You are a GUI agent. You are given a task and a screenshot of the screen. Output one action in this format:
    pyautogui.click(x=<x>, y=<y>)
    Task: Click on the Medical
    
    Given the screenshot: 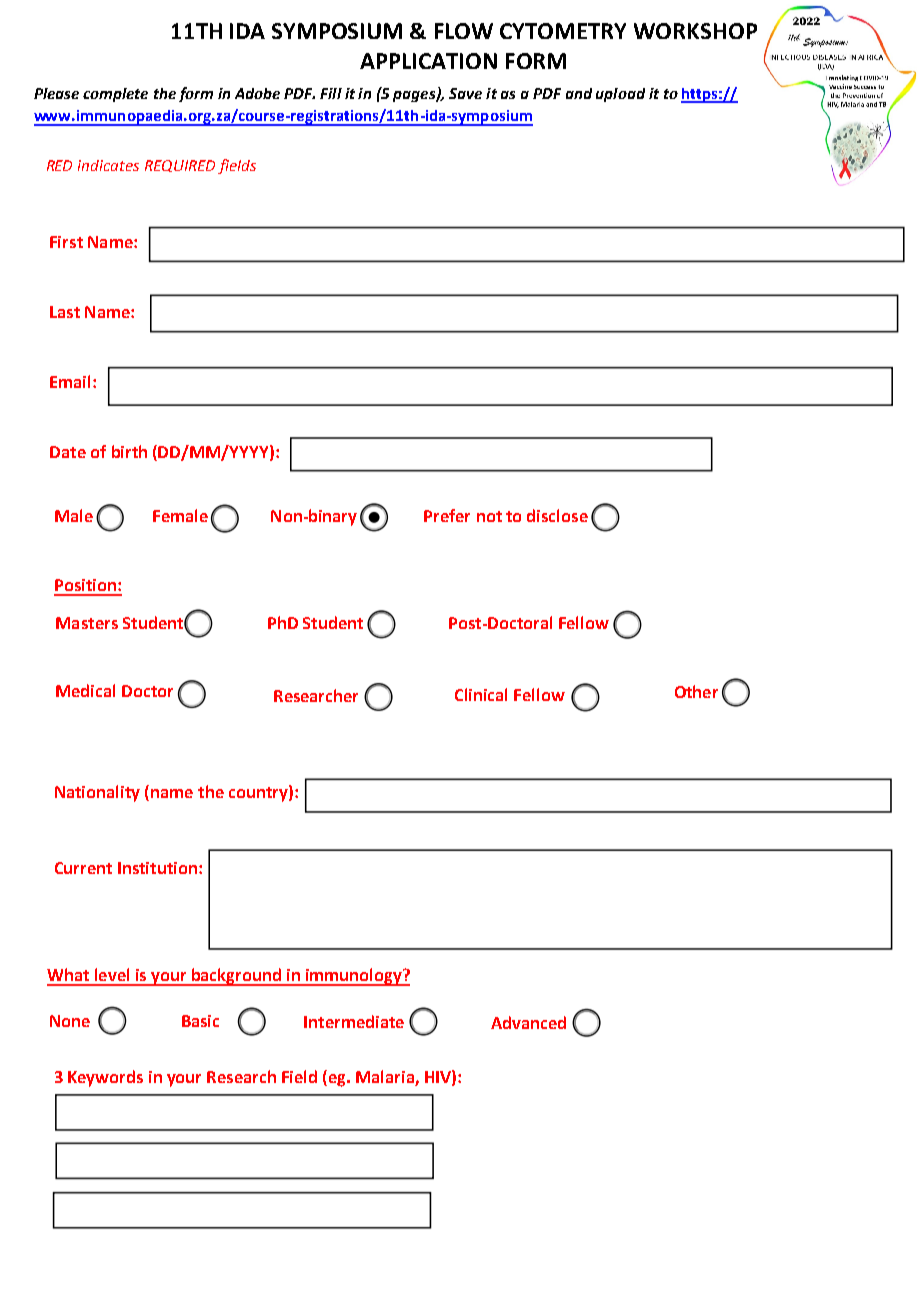 What is the action you would take?
    pyautogui.click(x=85, y=690)
